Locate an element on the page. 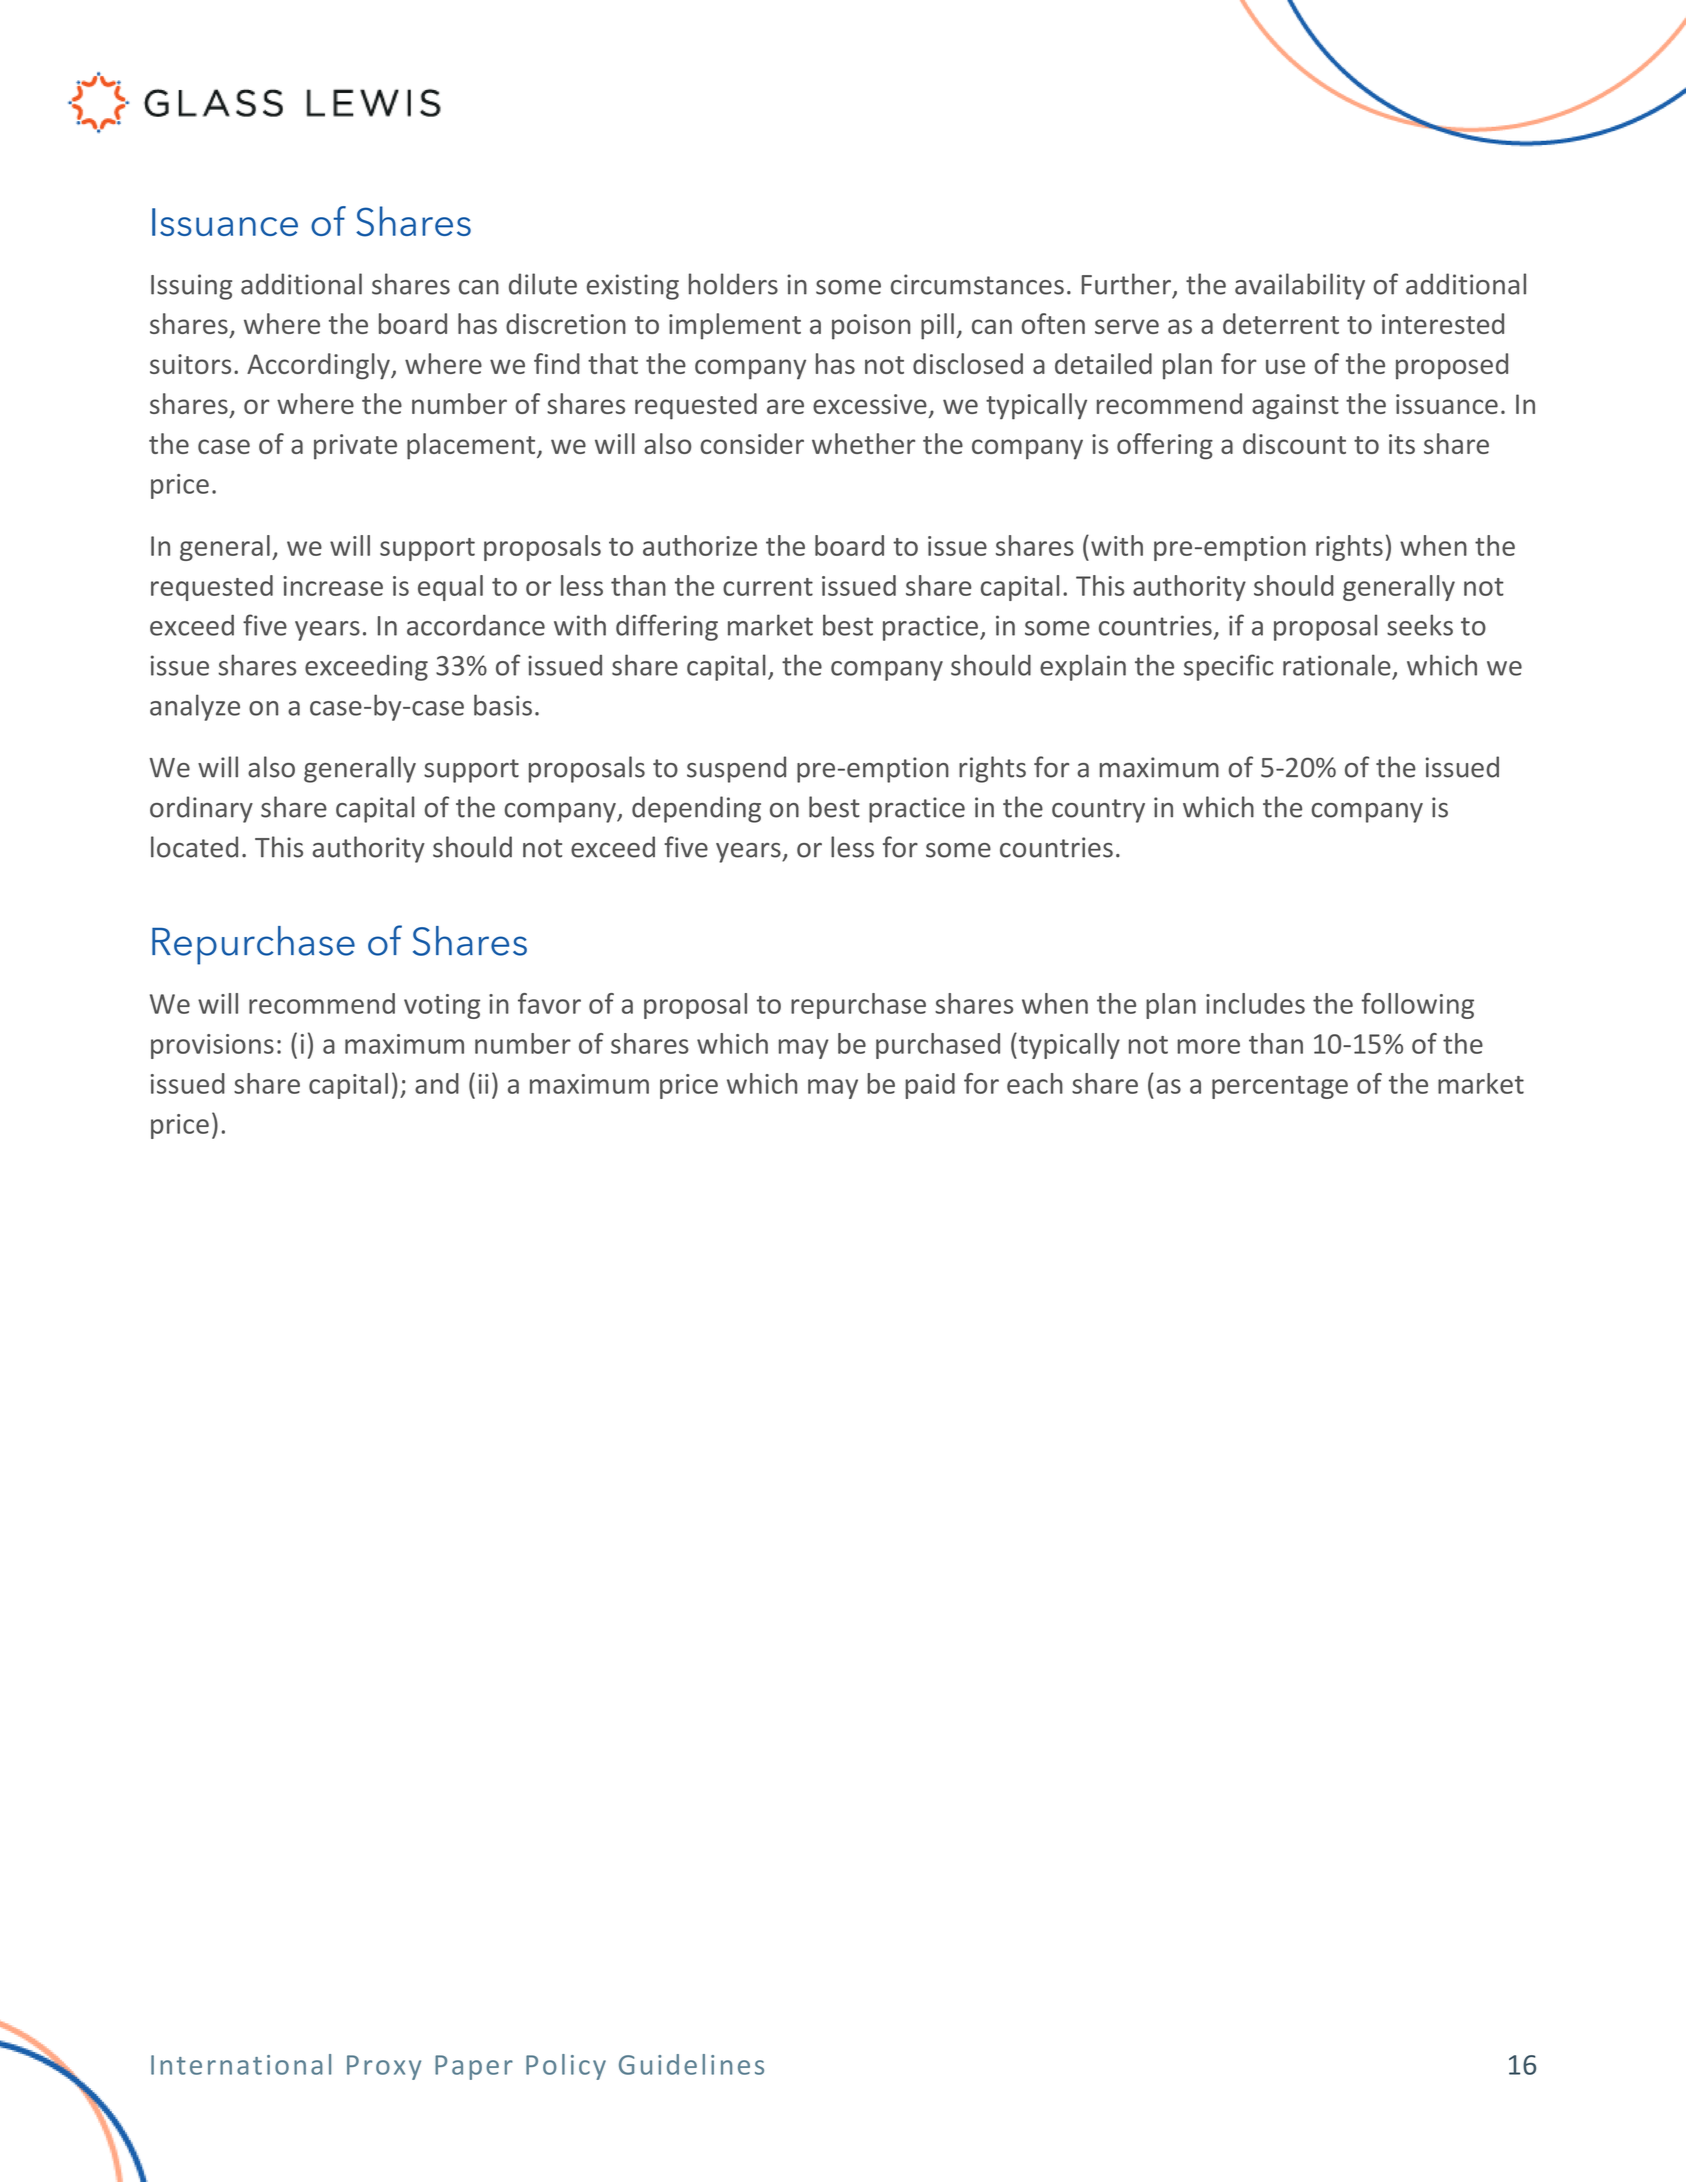 The height and width of the page is (2182, 1686). deterrent is located at coordinates (1281, 323).
